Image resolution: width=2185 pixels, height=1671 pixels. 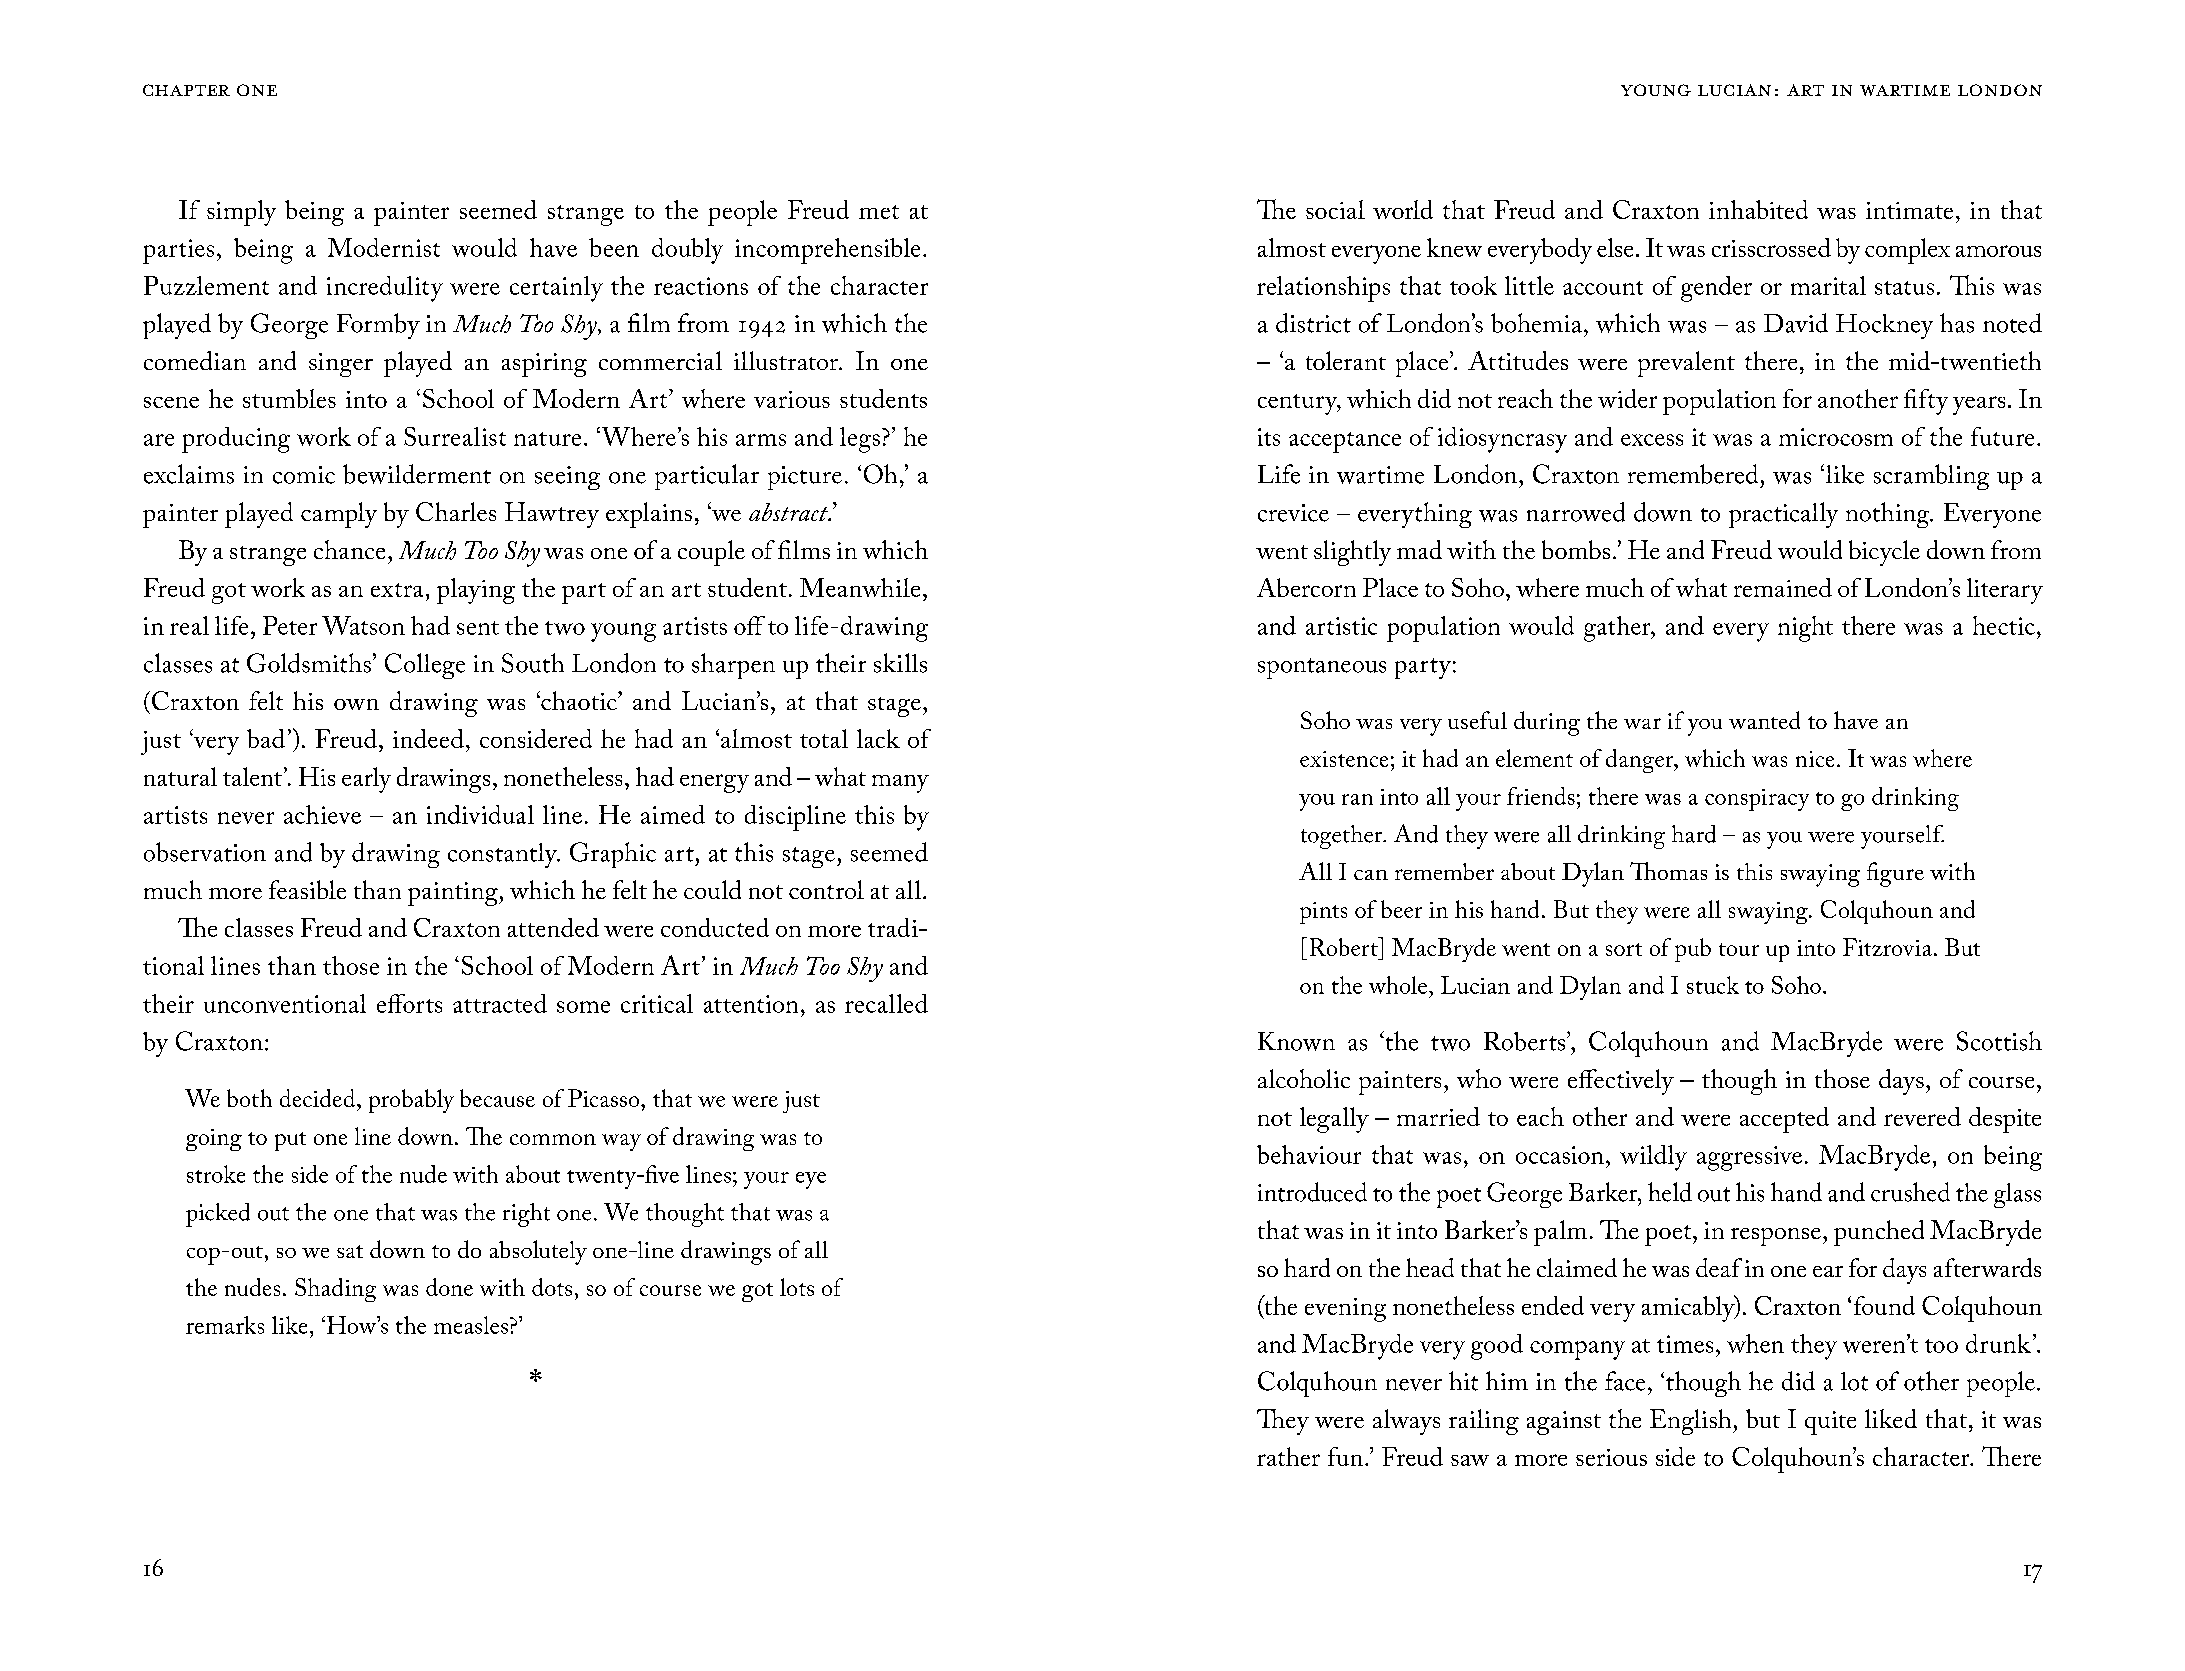 What do you see at coordinates (879, 212) in the image?
I see `met` at bounding box center [879, 212].
